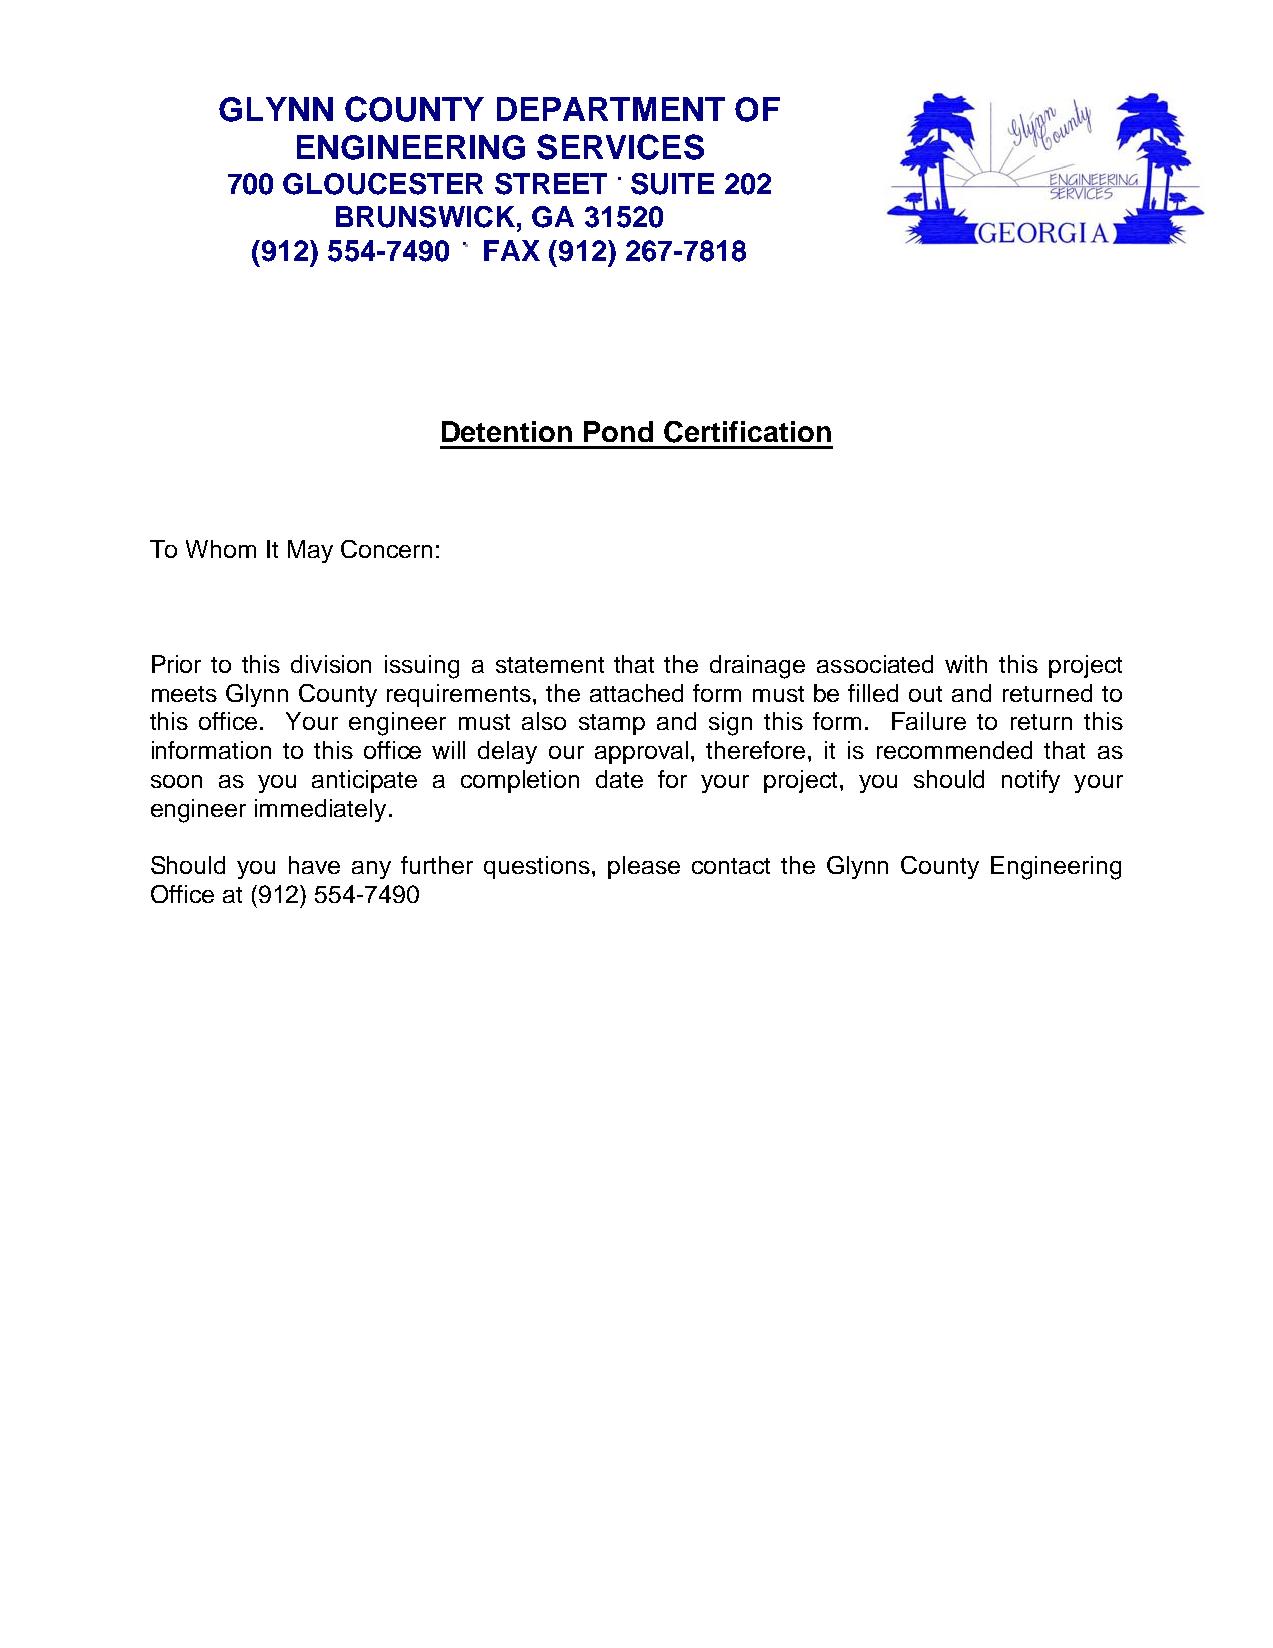  What do you see at coordinates (184, 694) in the page?
I see `meets` at bounding box center [184, 694].
